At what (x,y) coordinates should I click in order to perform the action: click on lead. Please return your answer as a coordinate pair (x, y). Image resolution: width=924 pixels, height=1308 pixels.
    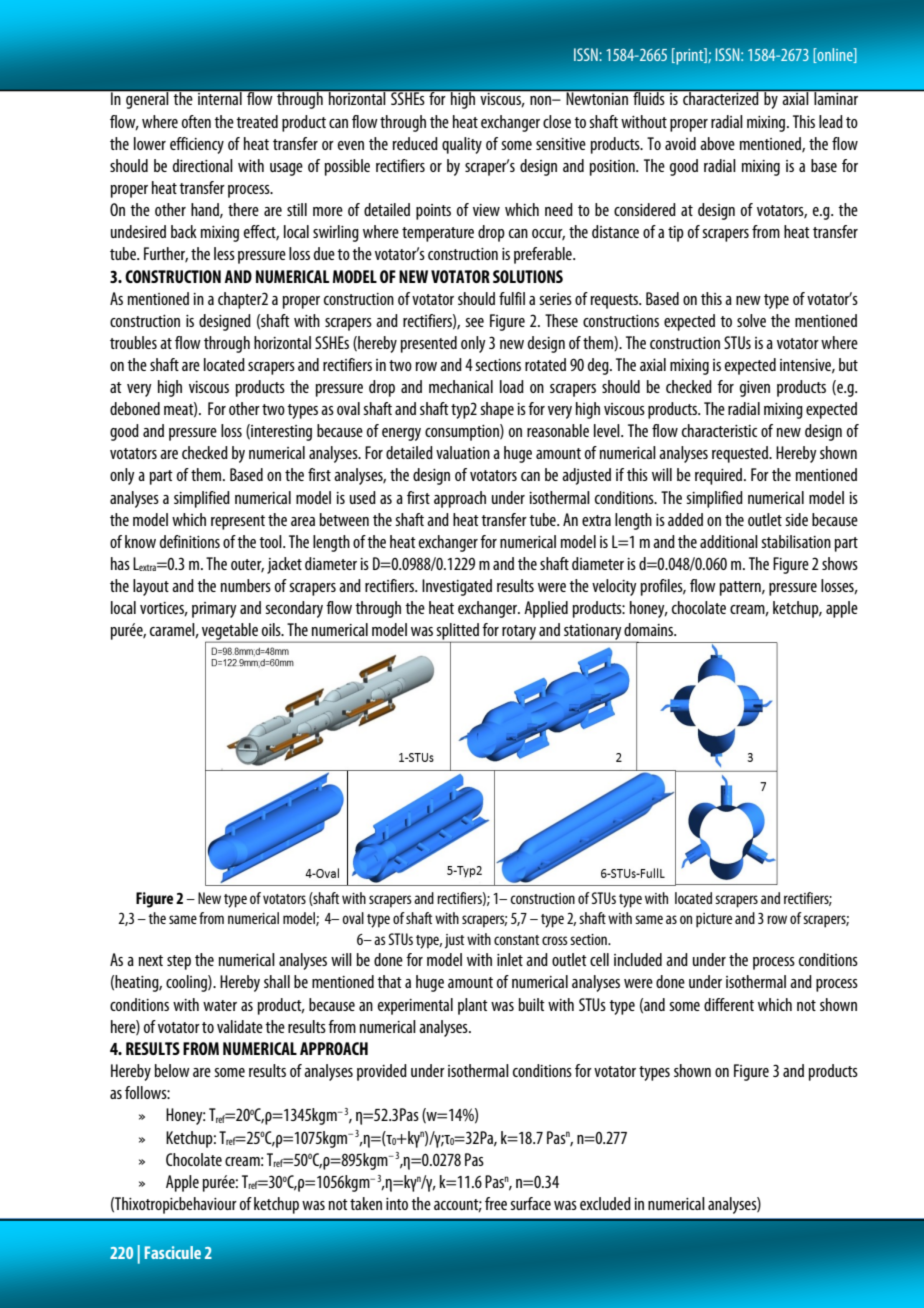
    Looking at the image, I should click on (831, 121).
